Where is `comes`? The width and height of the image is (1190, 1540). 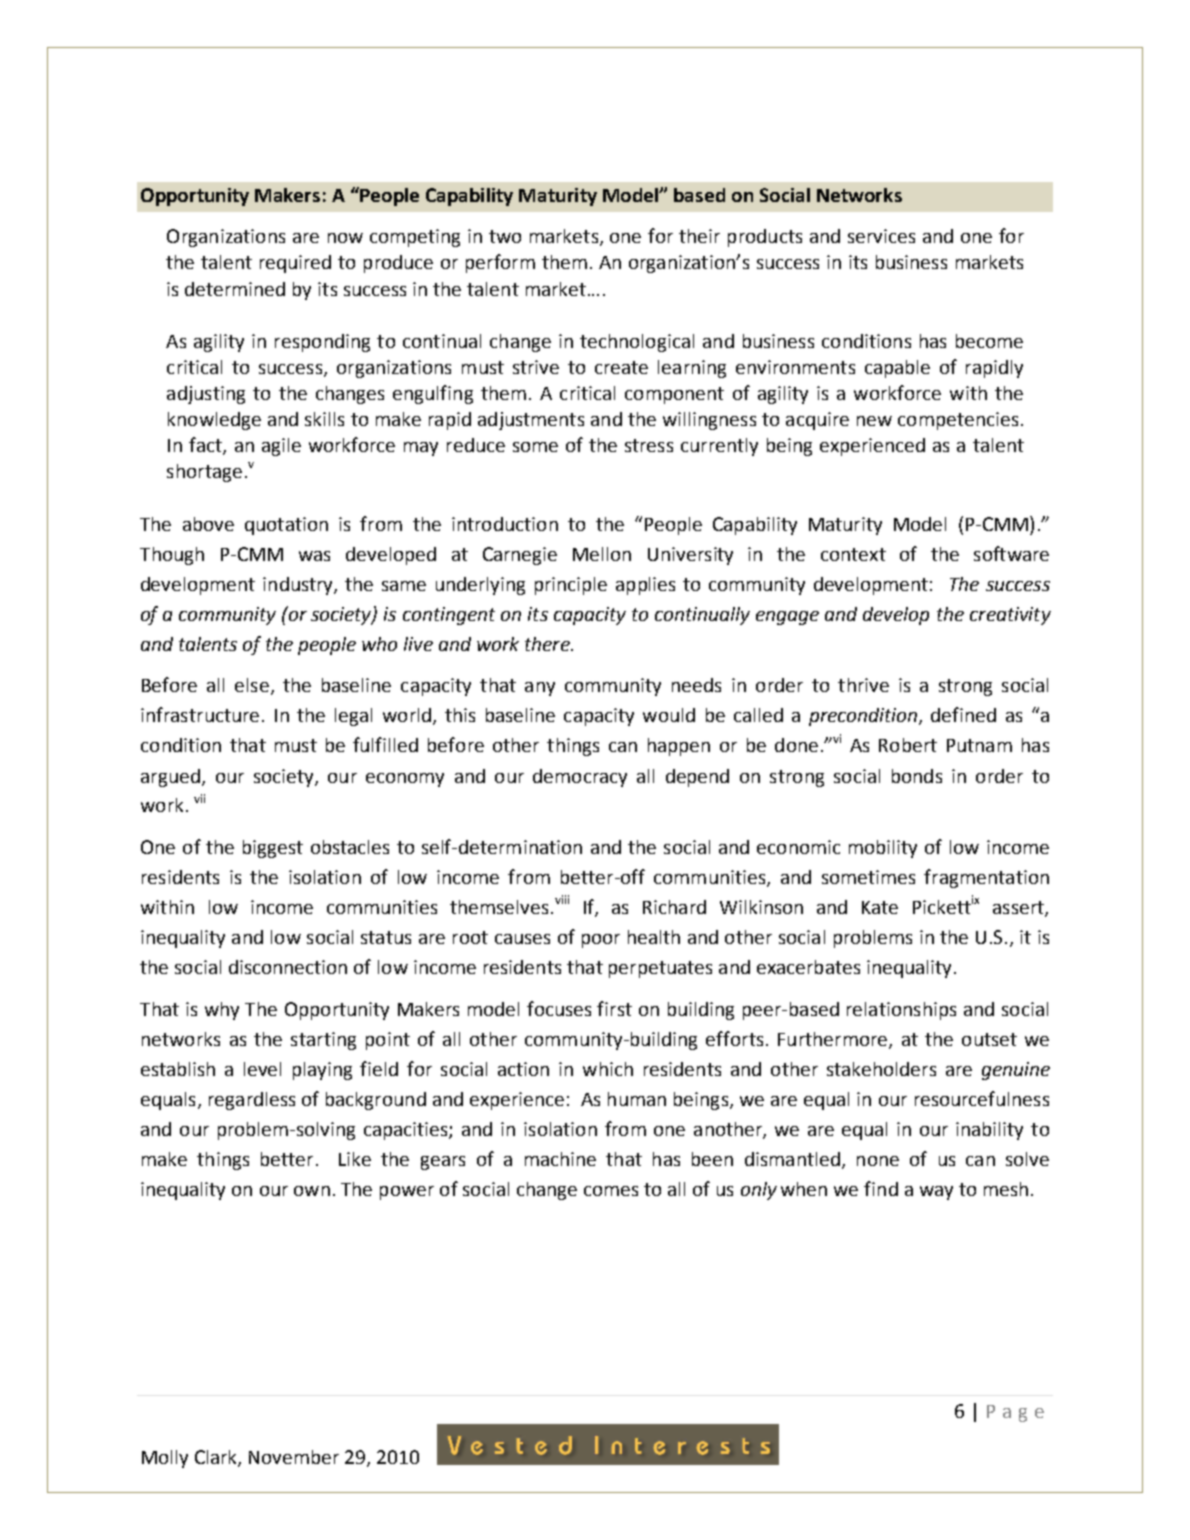
comes is located at coordinates (611, 1191).
